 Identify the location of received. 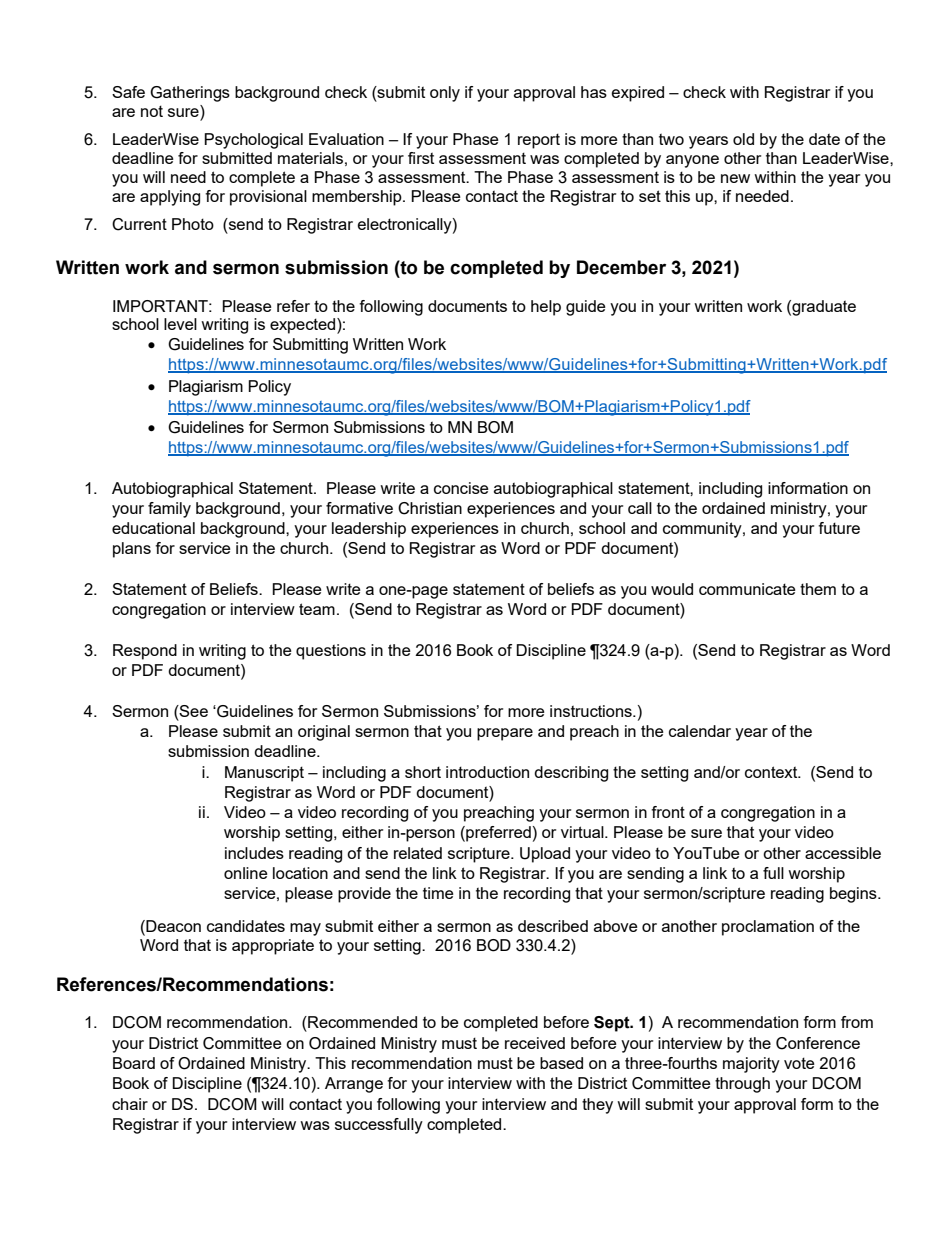
(535, 1043).
